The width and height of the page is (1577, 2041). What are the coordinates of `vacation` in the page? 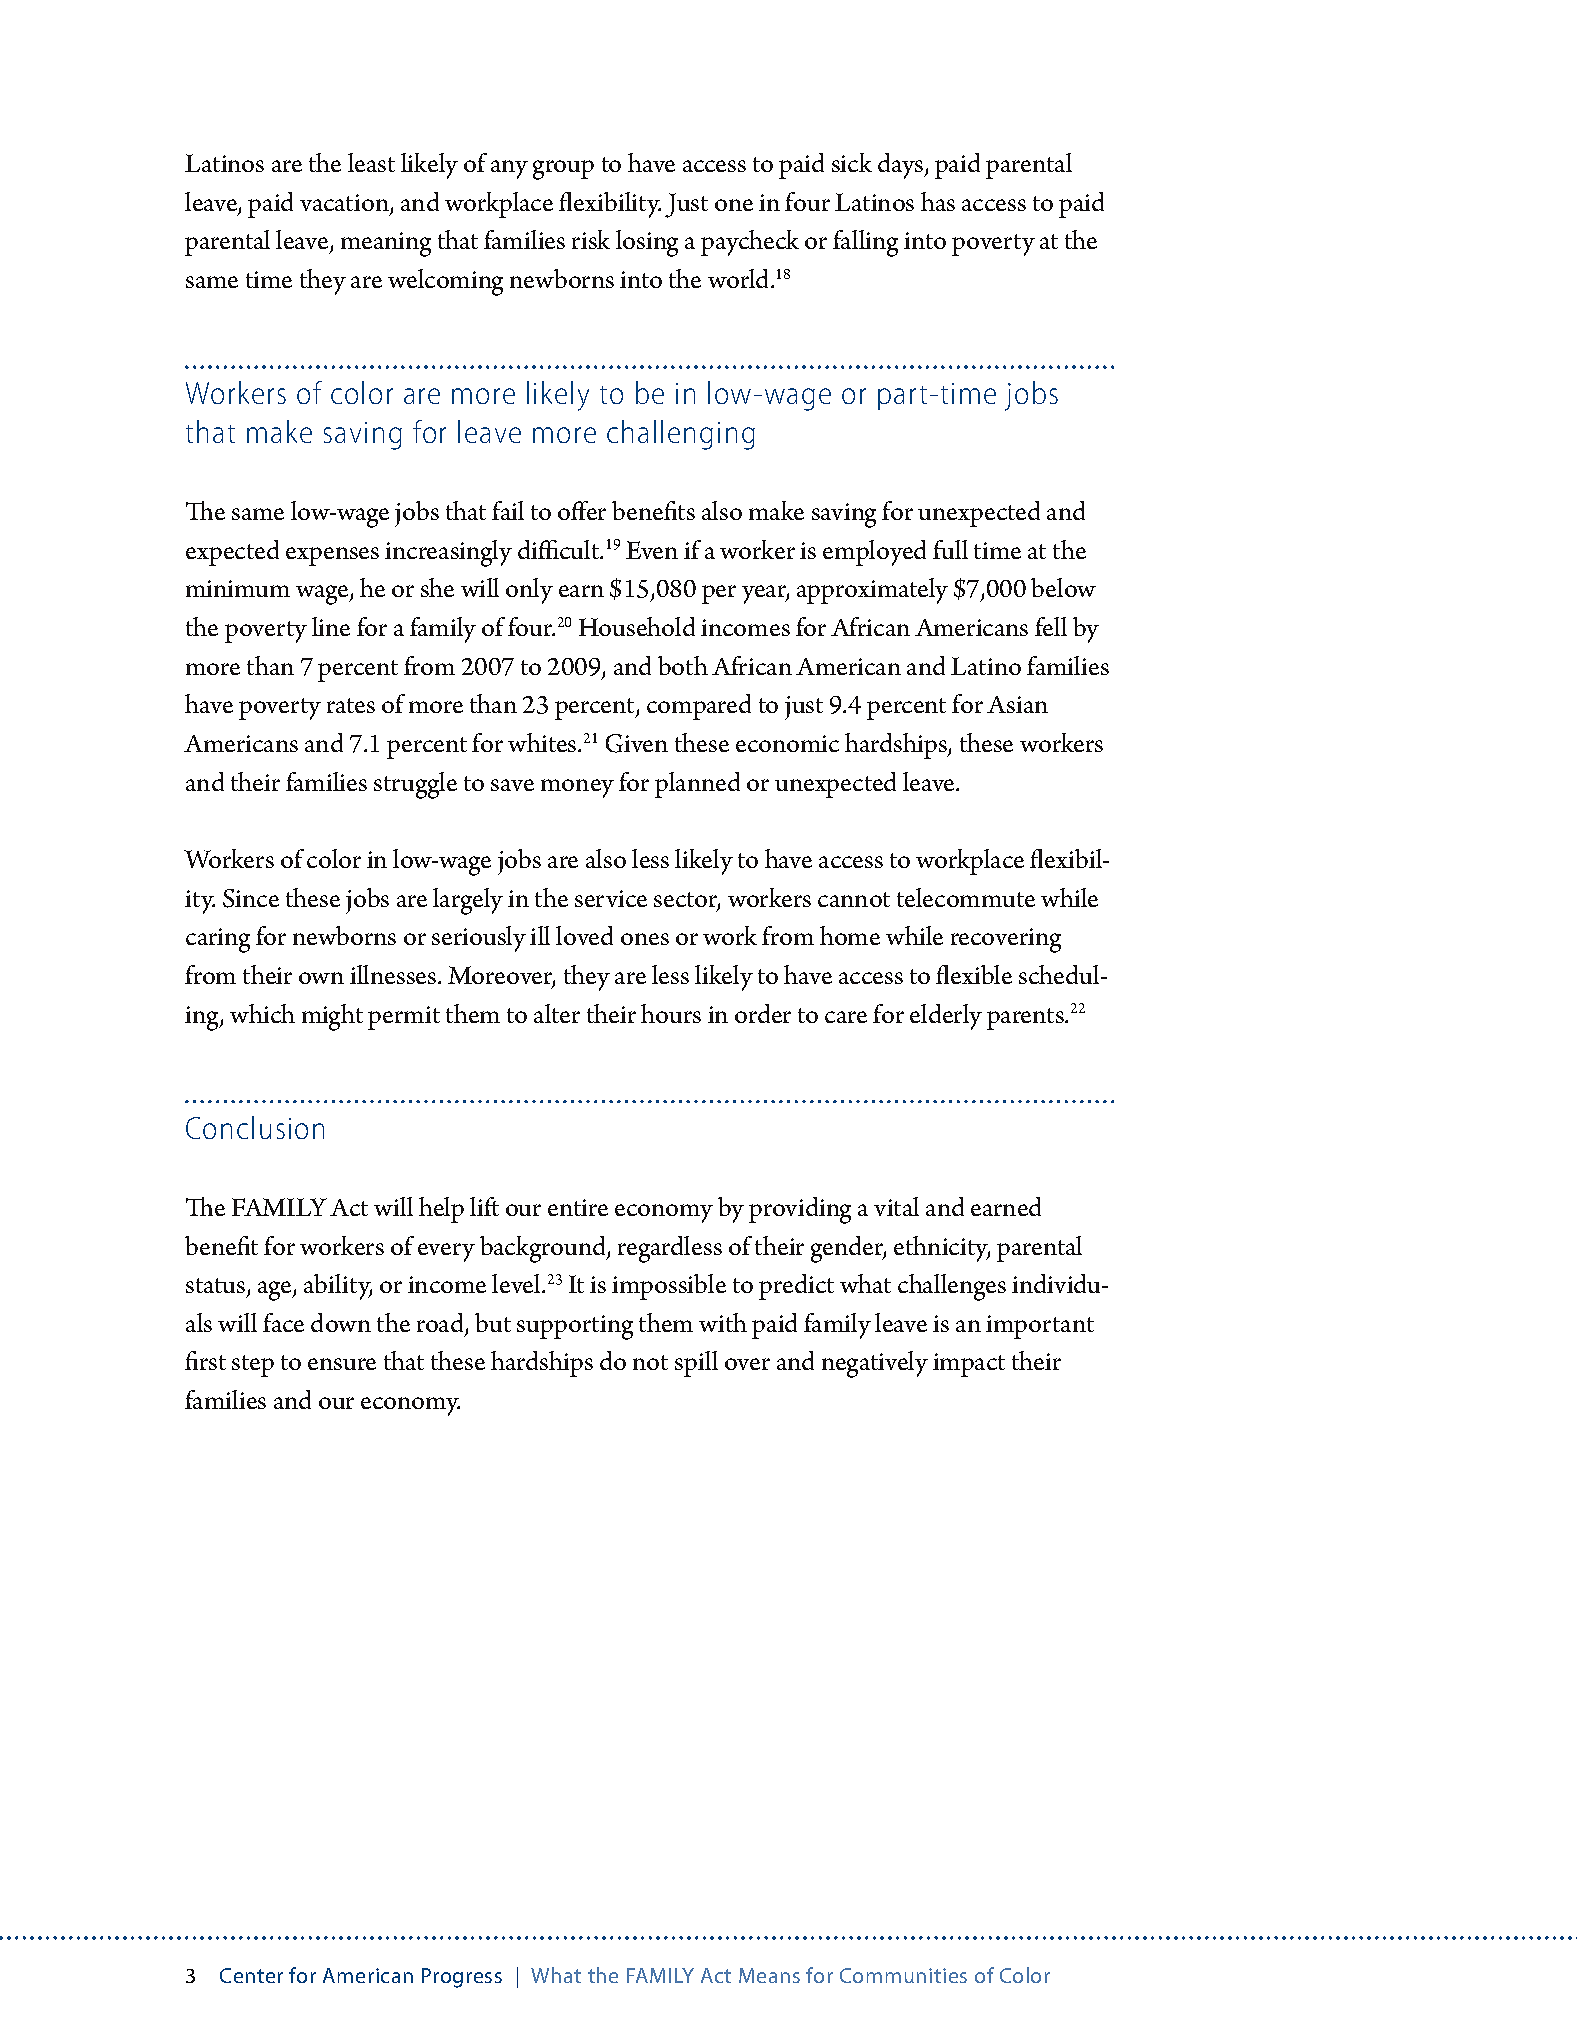 It's located at (345, 204).
